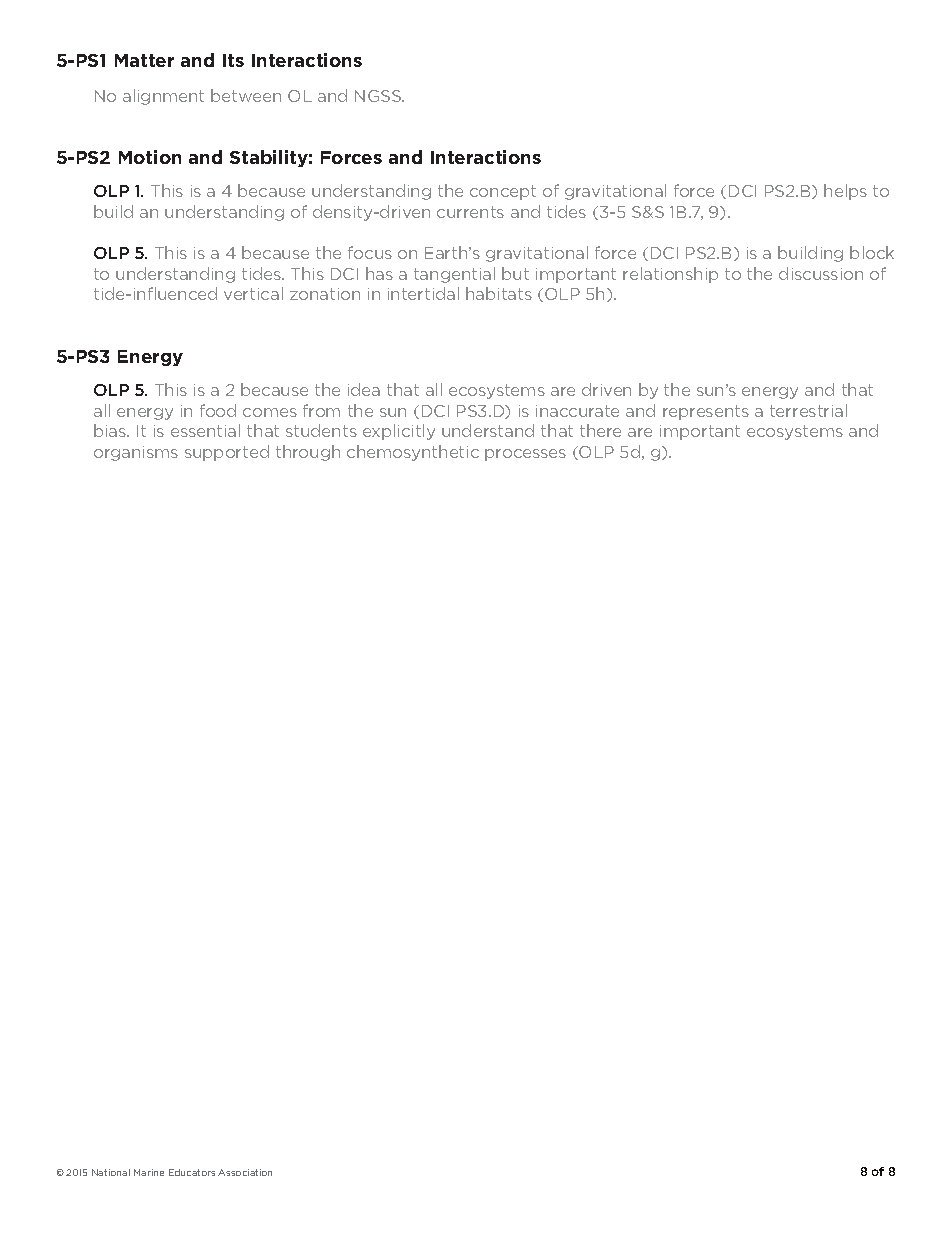  I want to click on helps, so click(845, 192).
